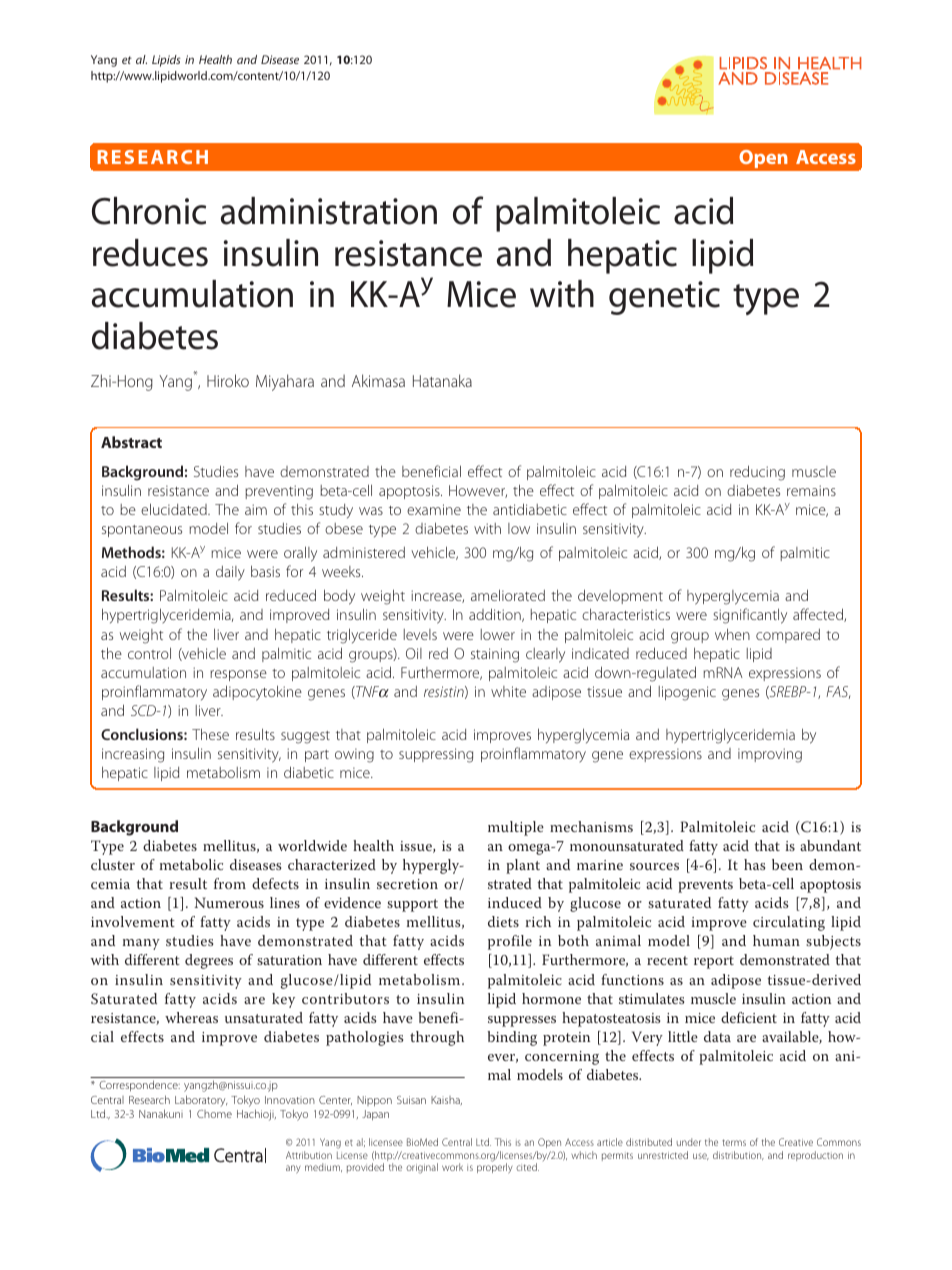 The width and height of the image is (952, 1270). I want to click on Numerous, so click(229, 902).
